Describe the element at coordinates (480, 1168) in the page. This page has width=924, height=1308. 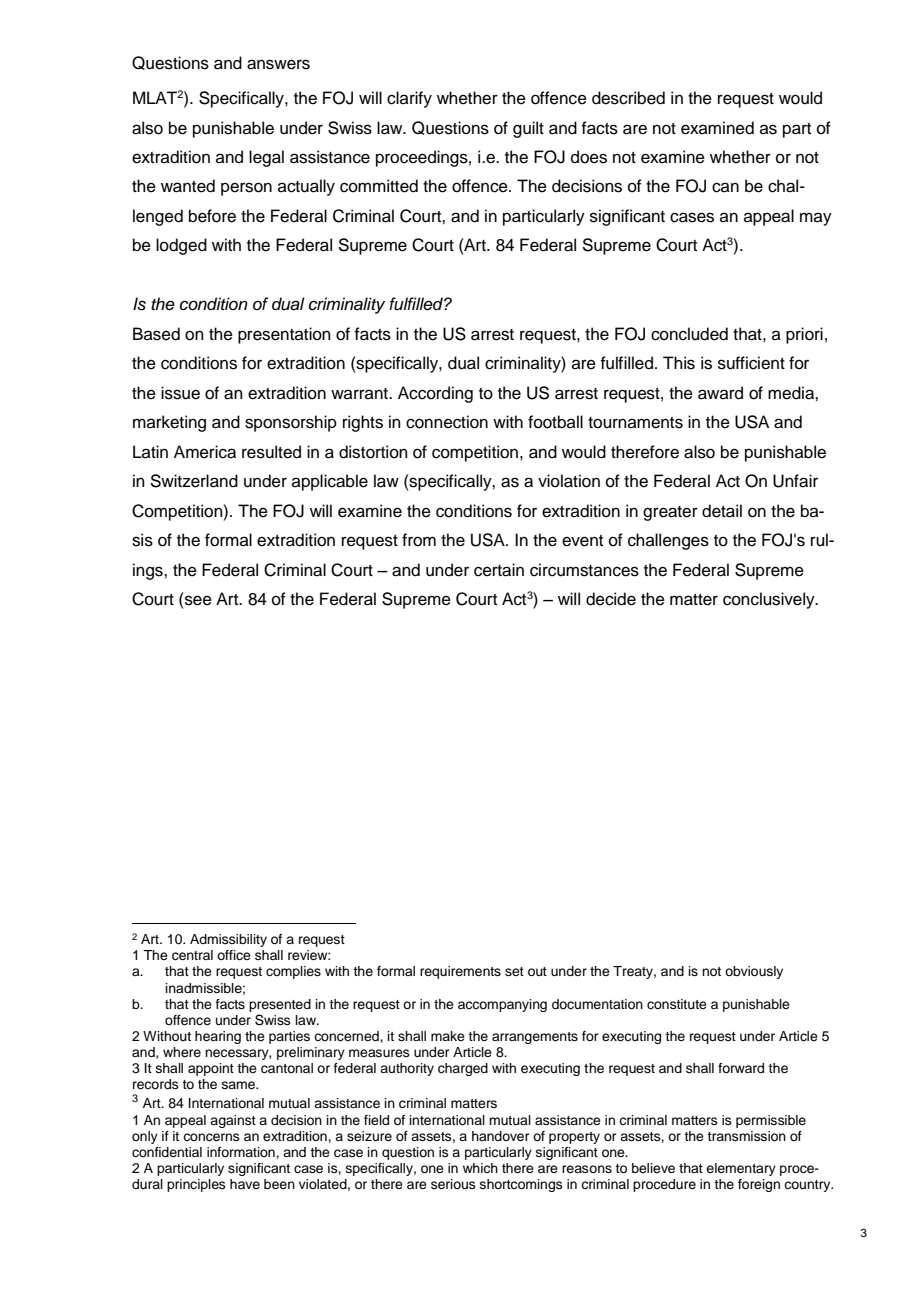
I see `which` at that location.
